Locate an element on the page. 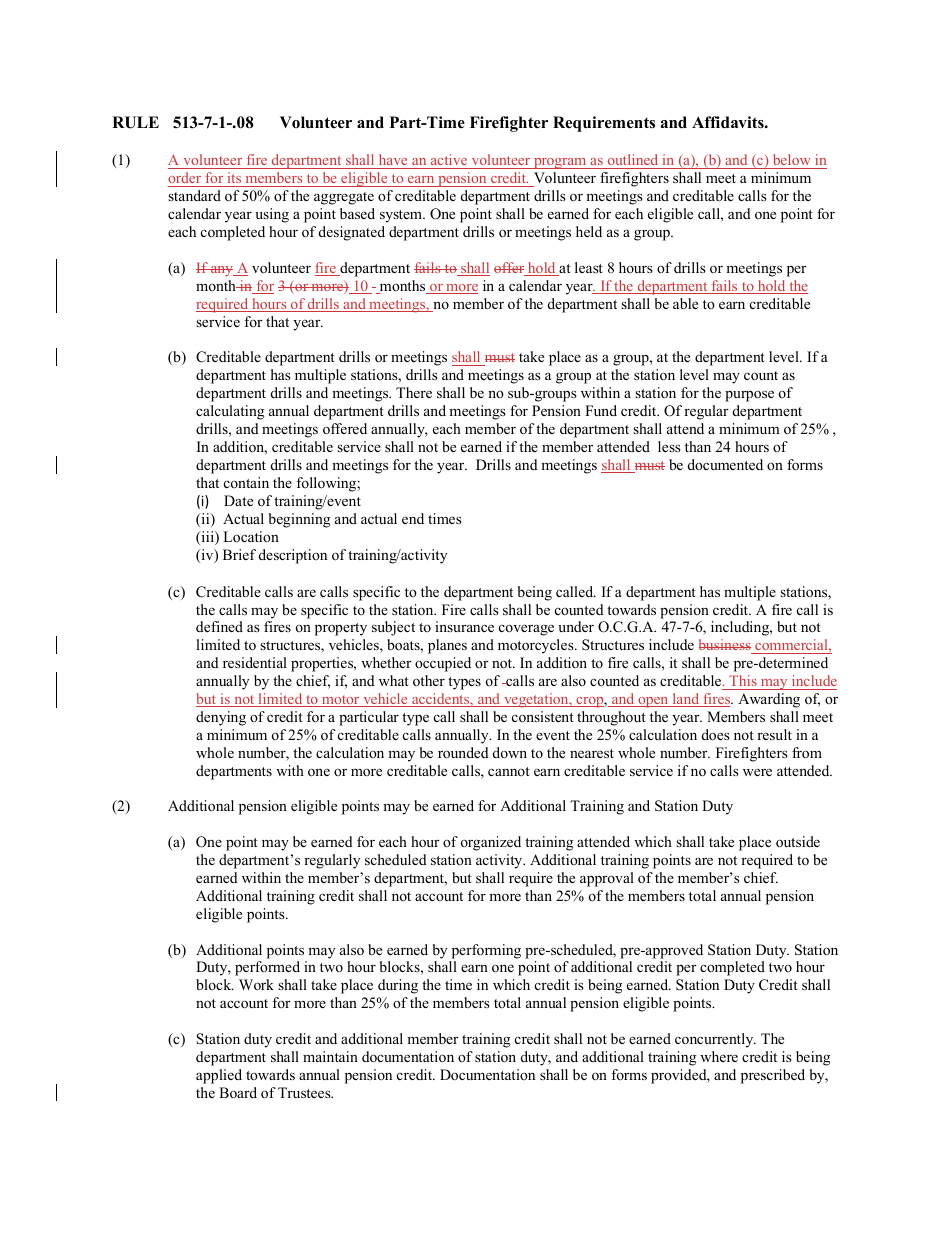  below is located at coordinates (791, 161).
